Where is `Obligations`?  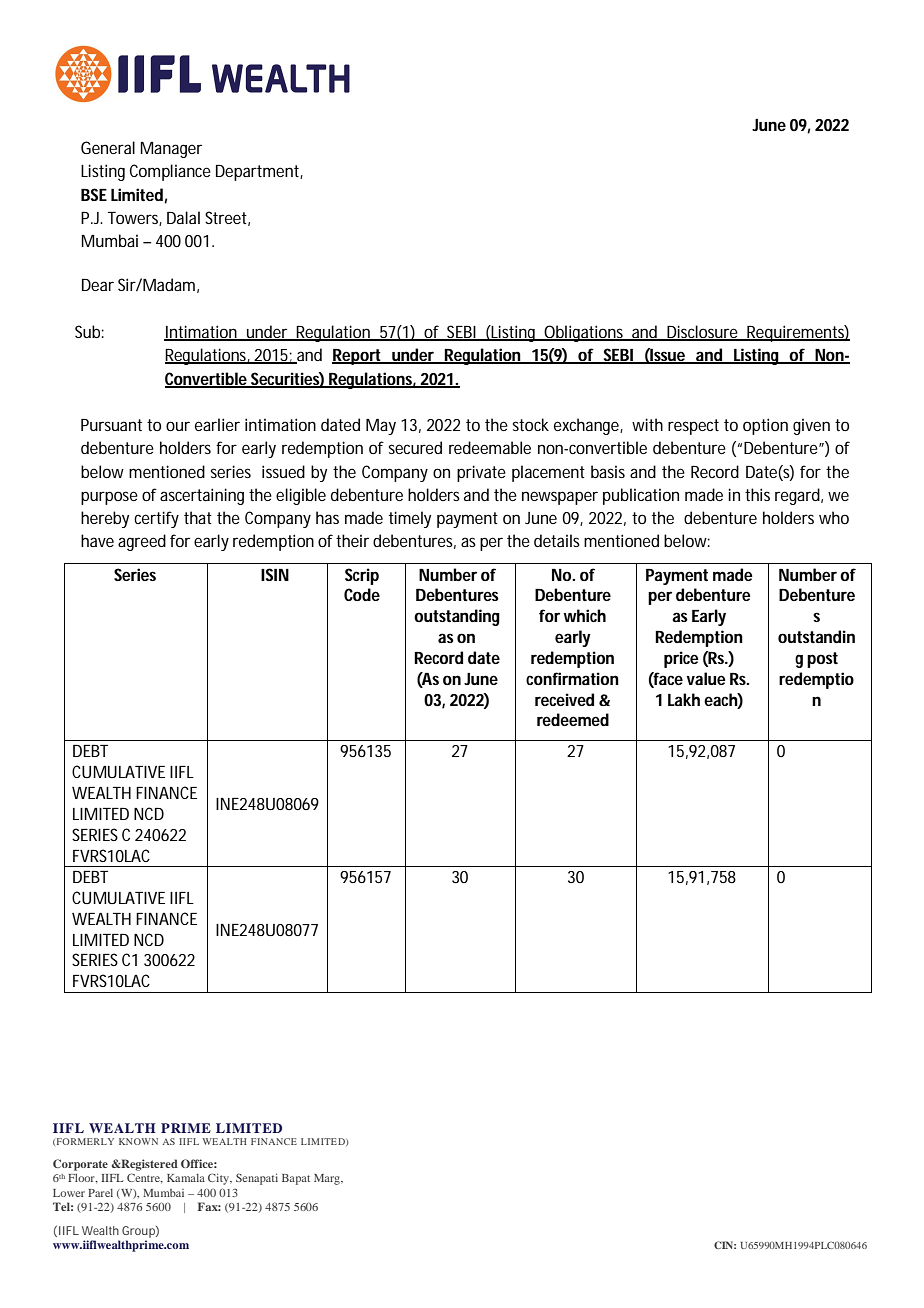 Obligations is located at coordinates (584, 333).
